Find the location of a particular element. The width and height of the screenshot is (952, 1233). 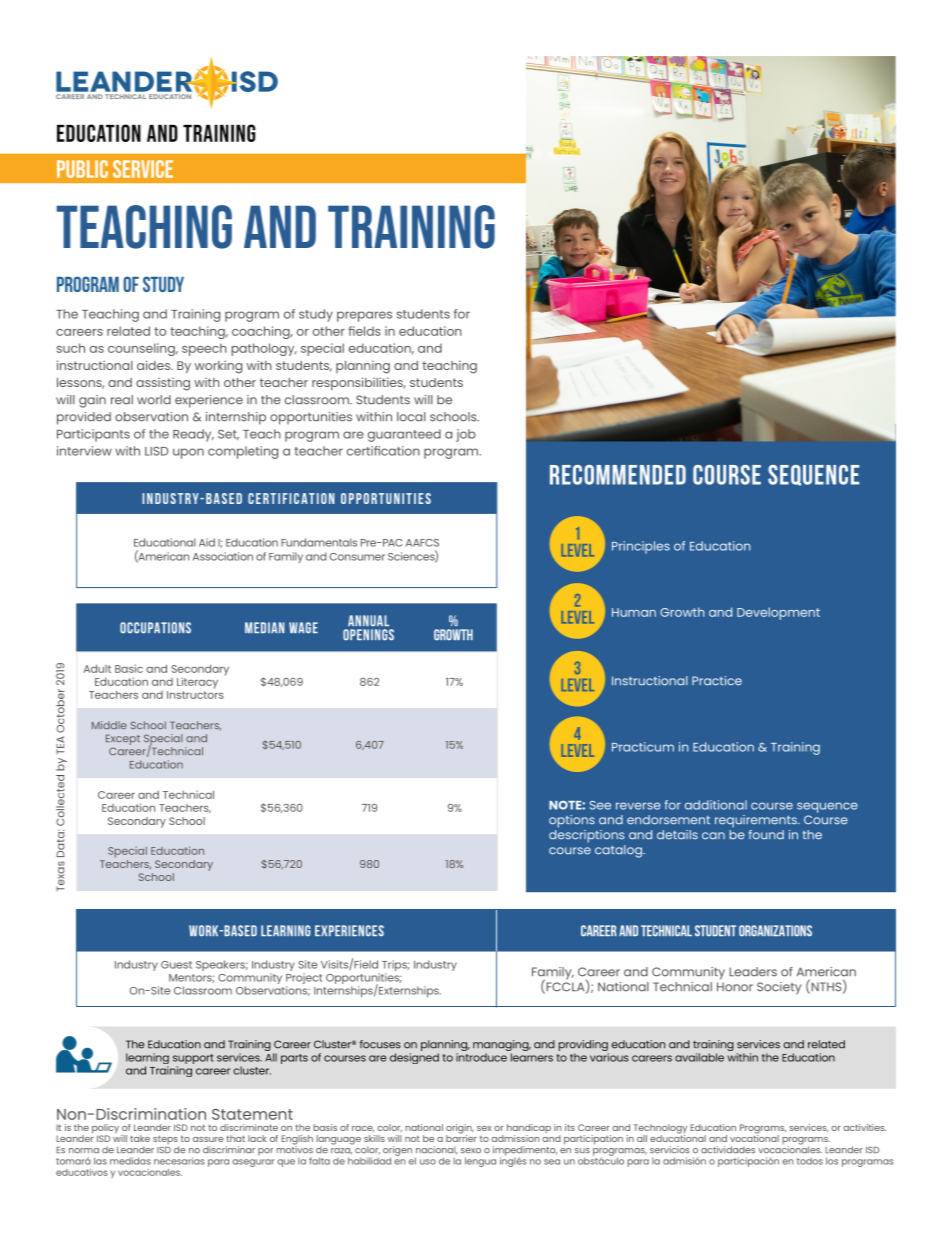

upon is located at coordinates (188, 453).
